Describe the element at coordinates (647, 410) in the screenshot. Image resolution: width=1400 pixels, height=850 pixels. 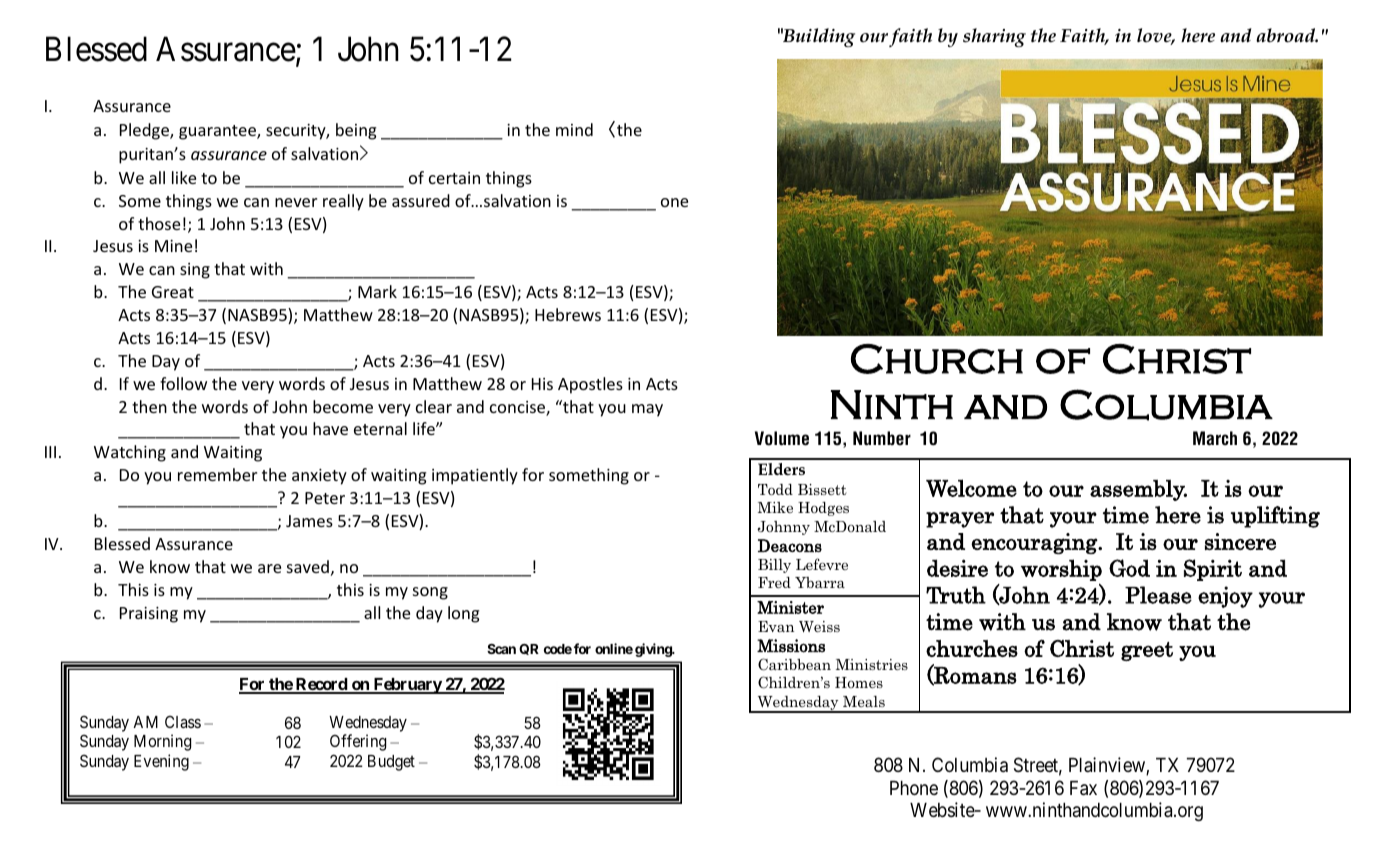
I see `may` at that location.
